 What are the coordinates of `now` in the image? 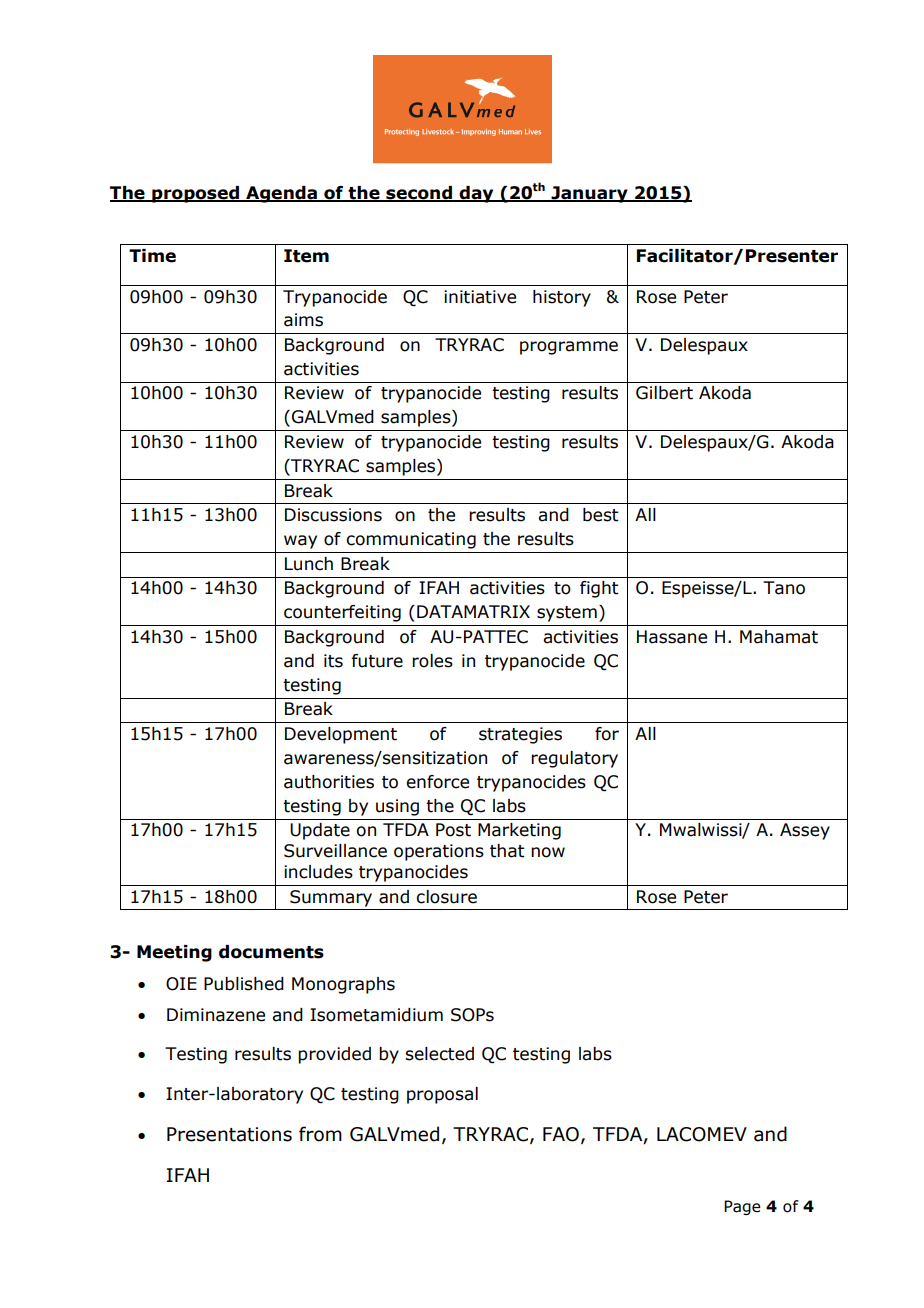 It's located at (548, 852).
